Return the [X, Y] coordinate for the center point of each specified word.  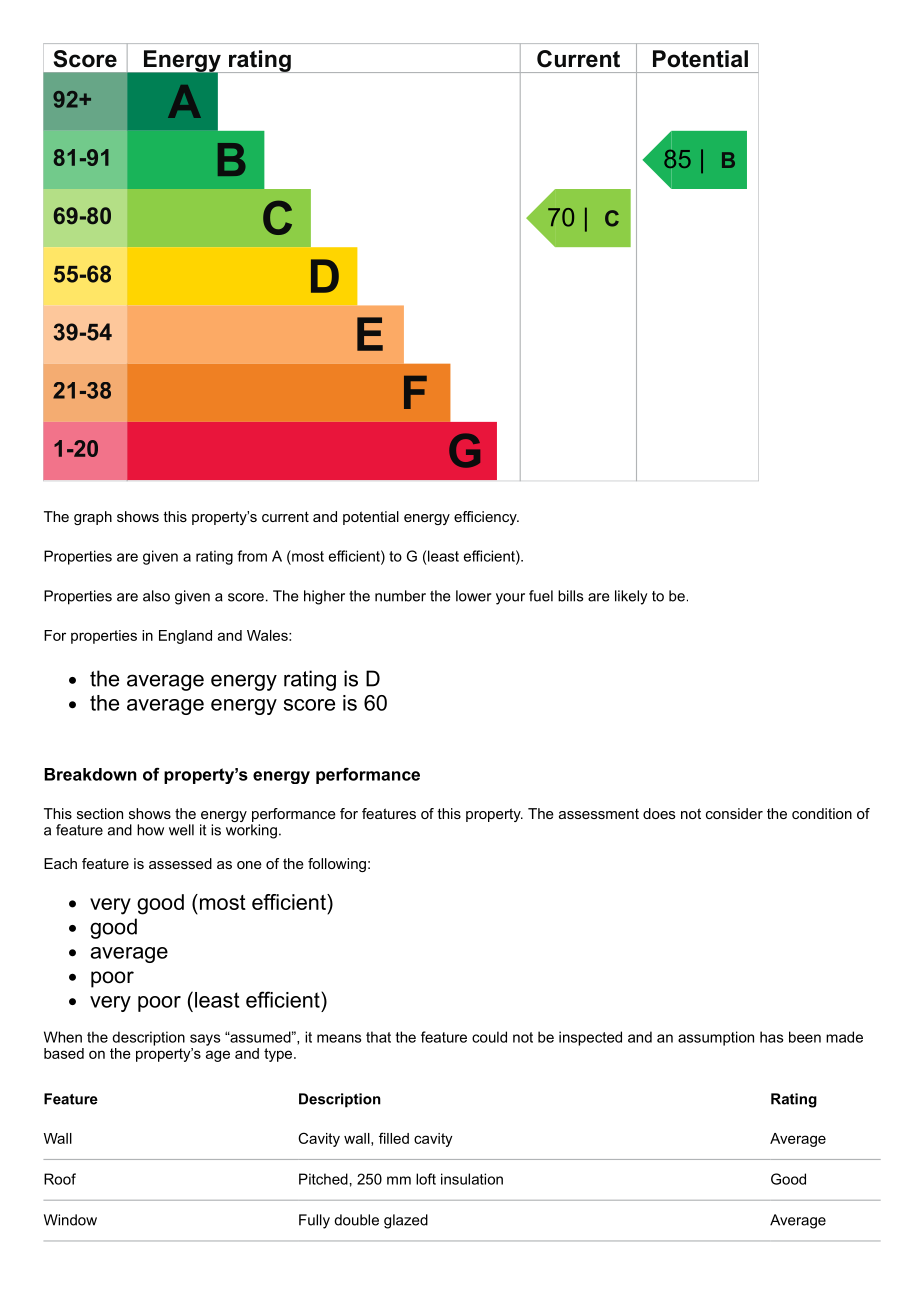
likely [631, 597]
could [489, 1037]
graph [93, 518]
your [510, 599]
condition [822, 813]
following [337, 865]
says [205, 1040]
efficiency [486, 518]
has [771, 1037]
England [185, 637]
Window [70, 1220]
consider [734, 813]
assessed [180, 863]
